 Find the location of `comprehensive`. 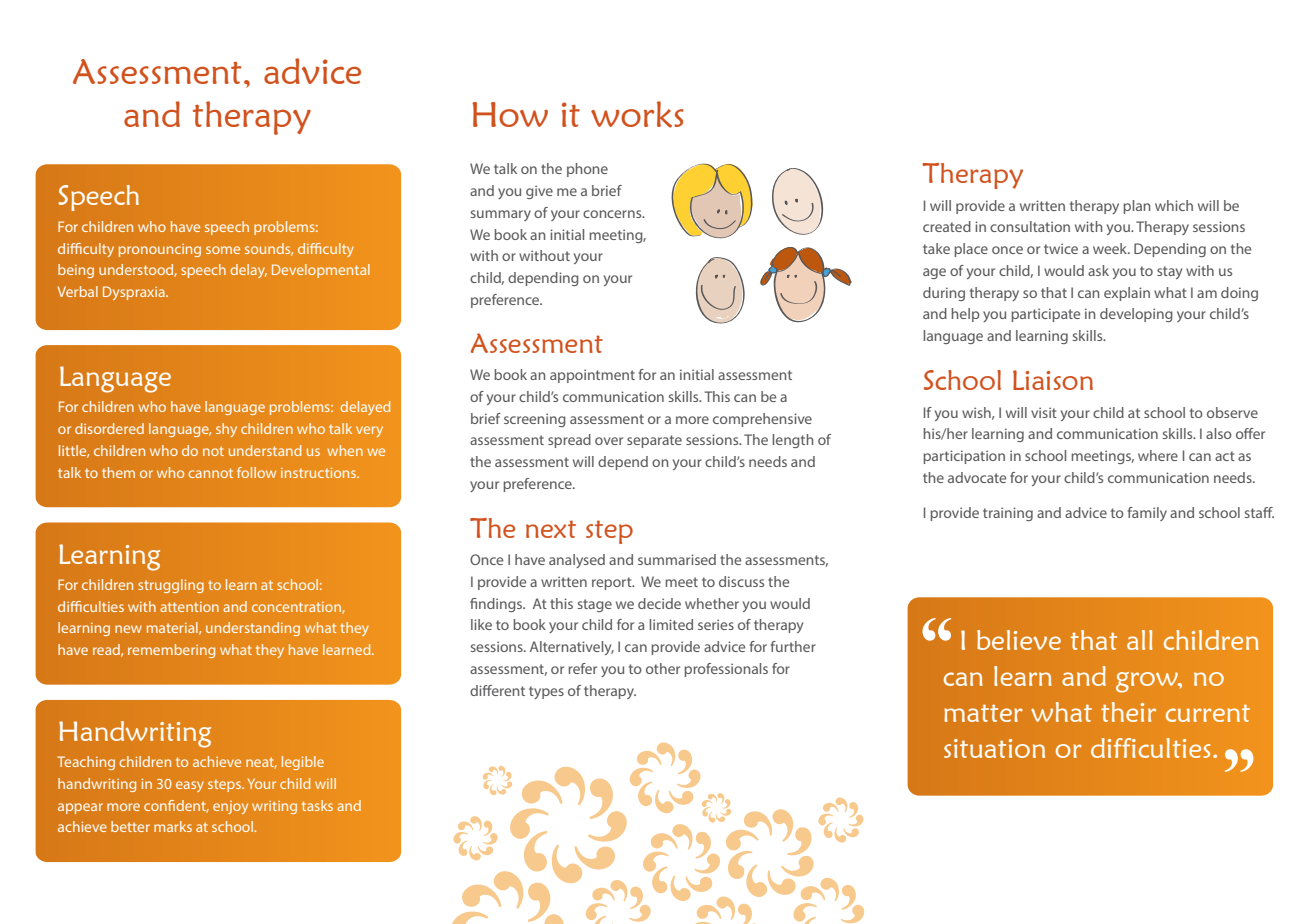

comprehensive is located at coordinates (762, 420).
